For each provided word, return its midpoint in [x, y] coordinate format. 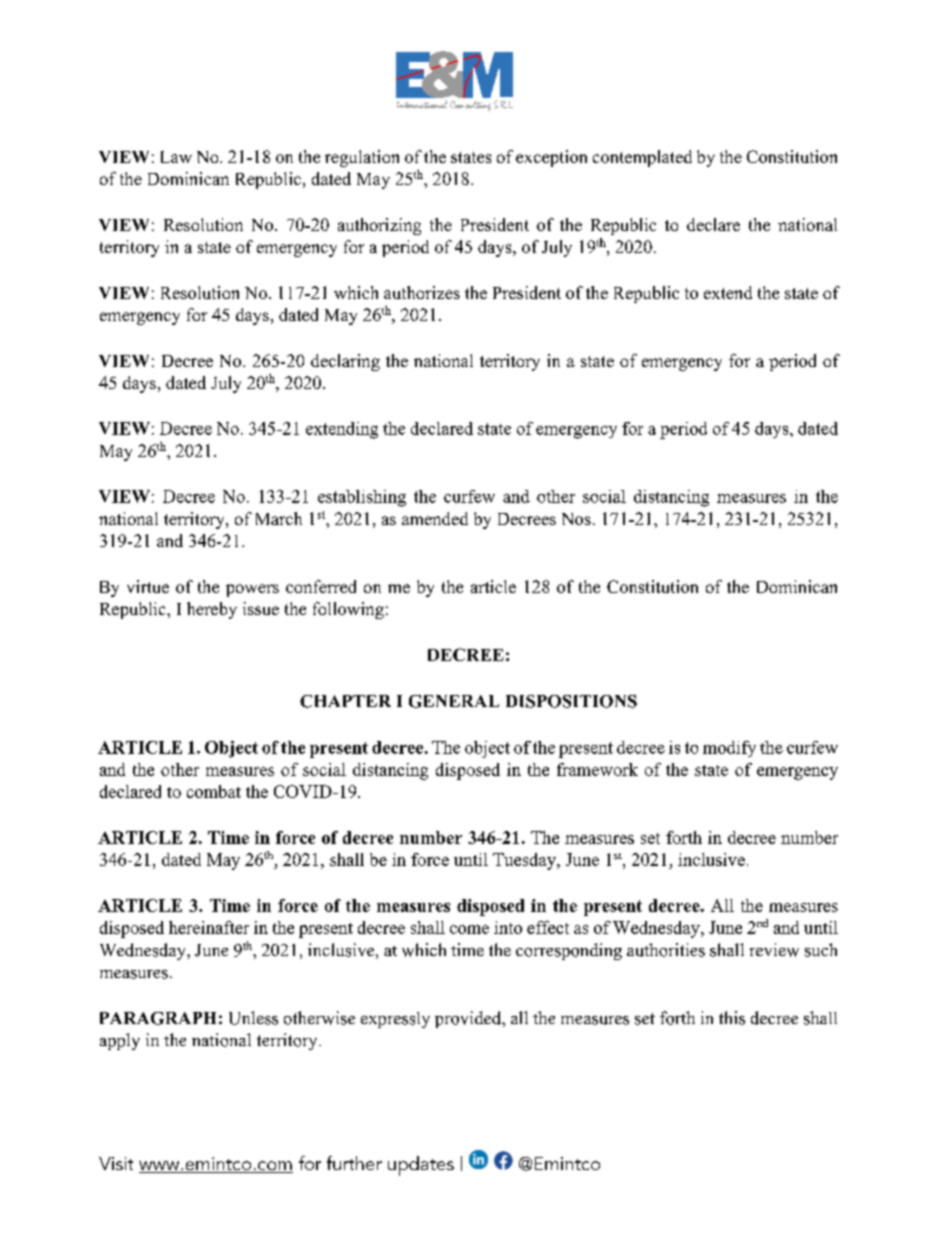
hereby [212, 610]
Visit [116, 1163]
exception [551, 158]
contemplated [642, 158]
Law [176, 157]
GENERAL [454, 701]
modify [729, 749]
